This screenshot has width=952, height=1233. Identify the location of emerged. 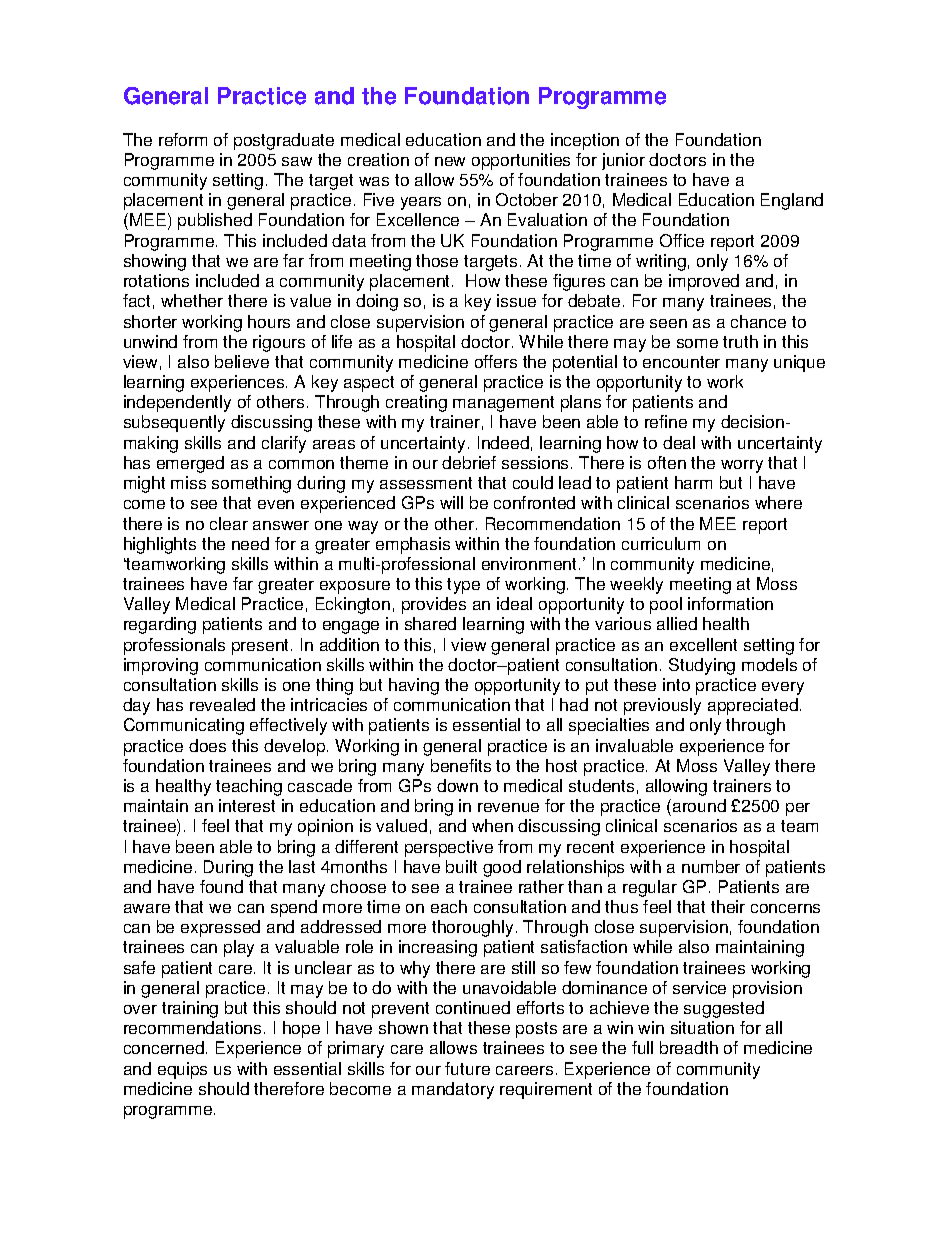
(190, 464).
